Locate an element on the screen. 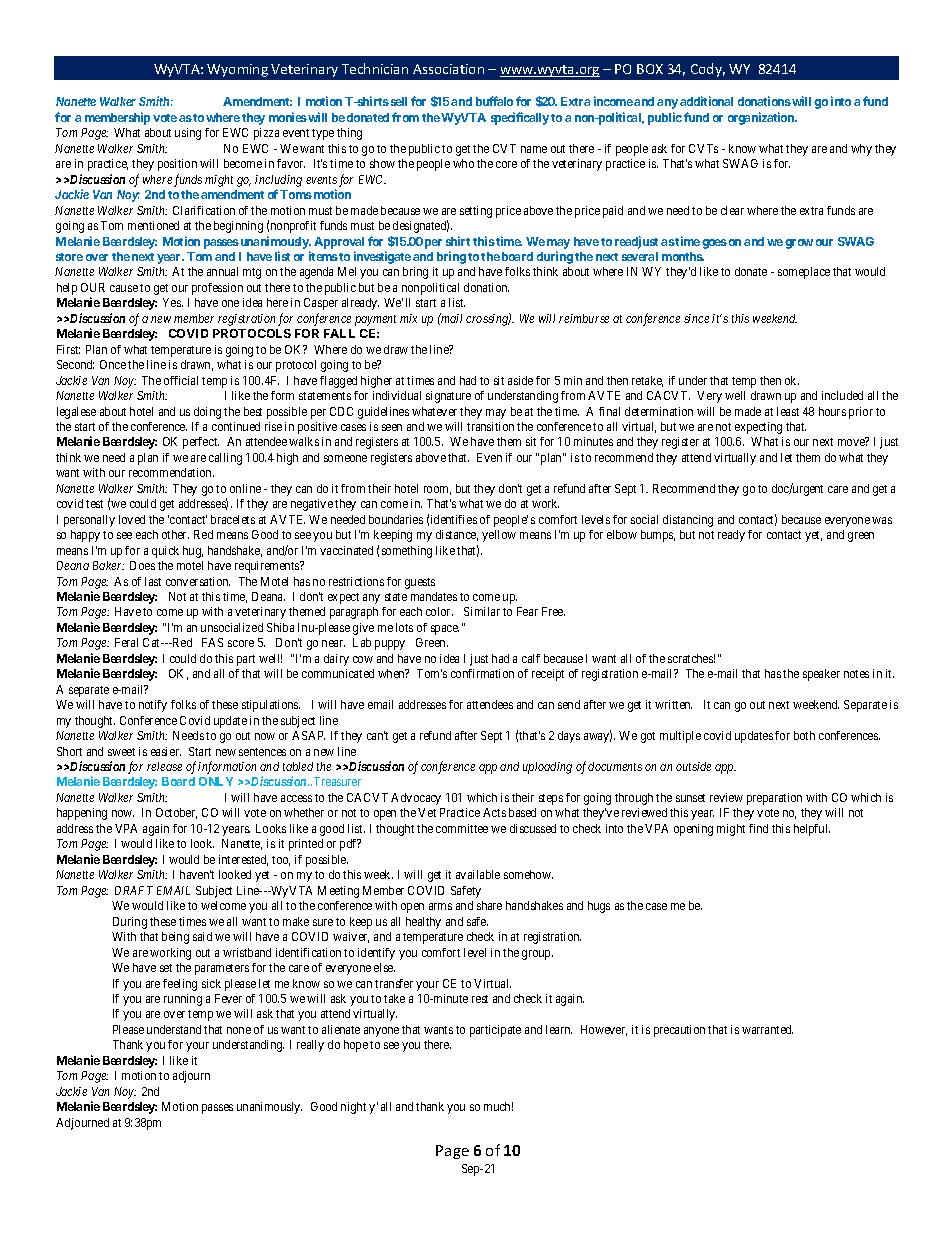  find is located at coordinates (758, 828).
